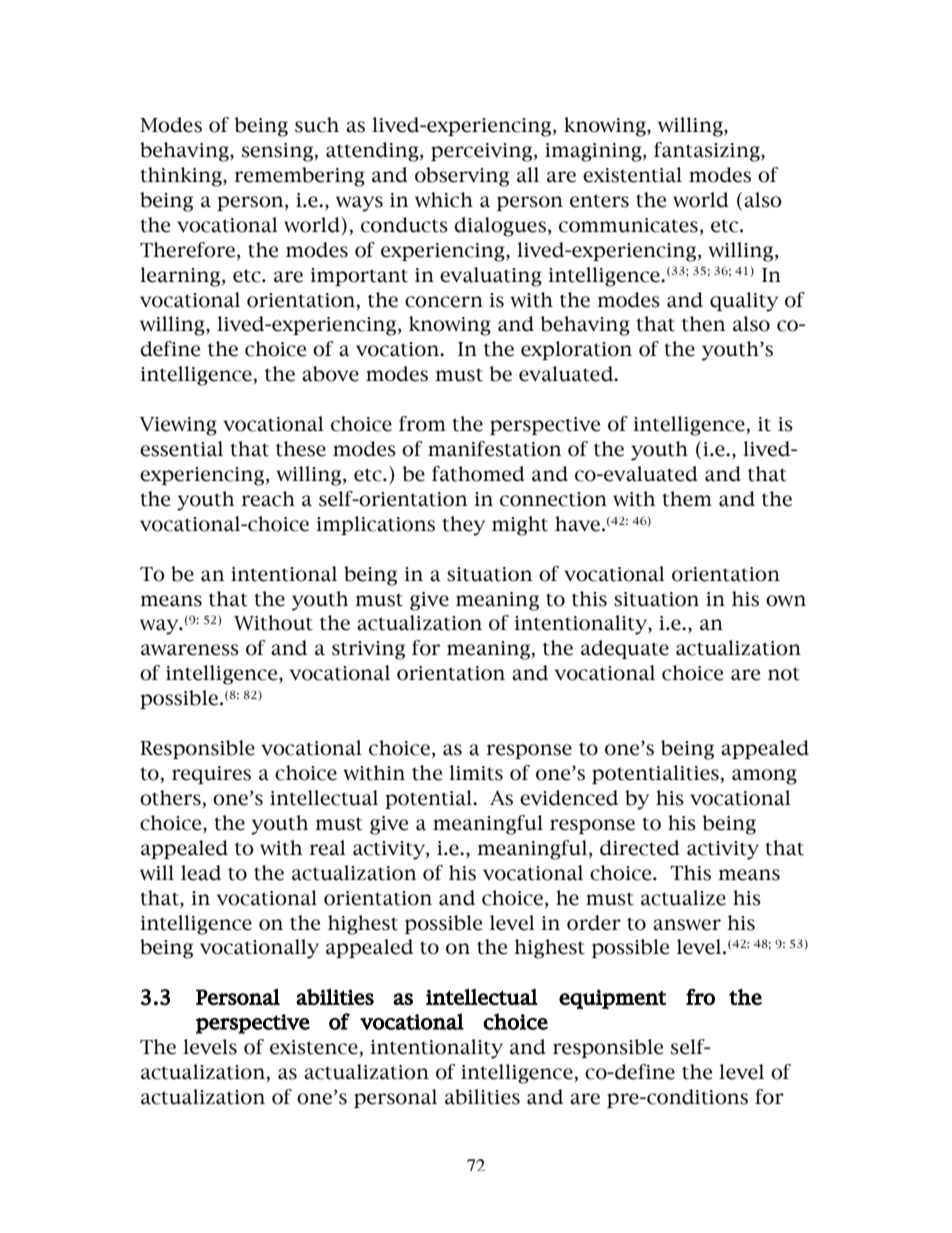 This image has width=952, height=1233. I want to click on requires, so click(211, 775).
